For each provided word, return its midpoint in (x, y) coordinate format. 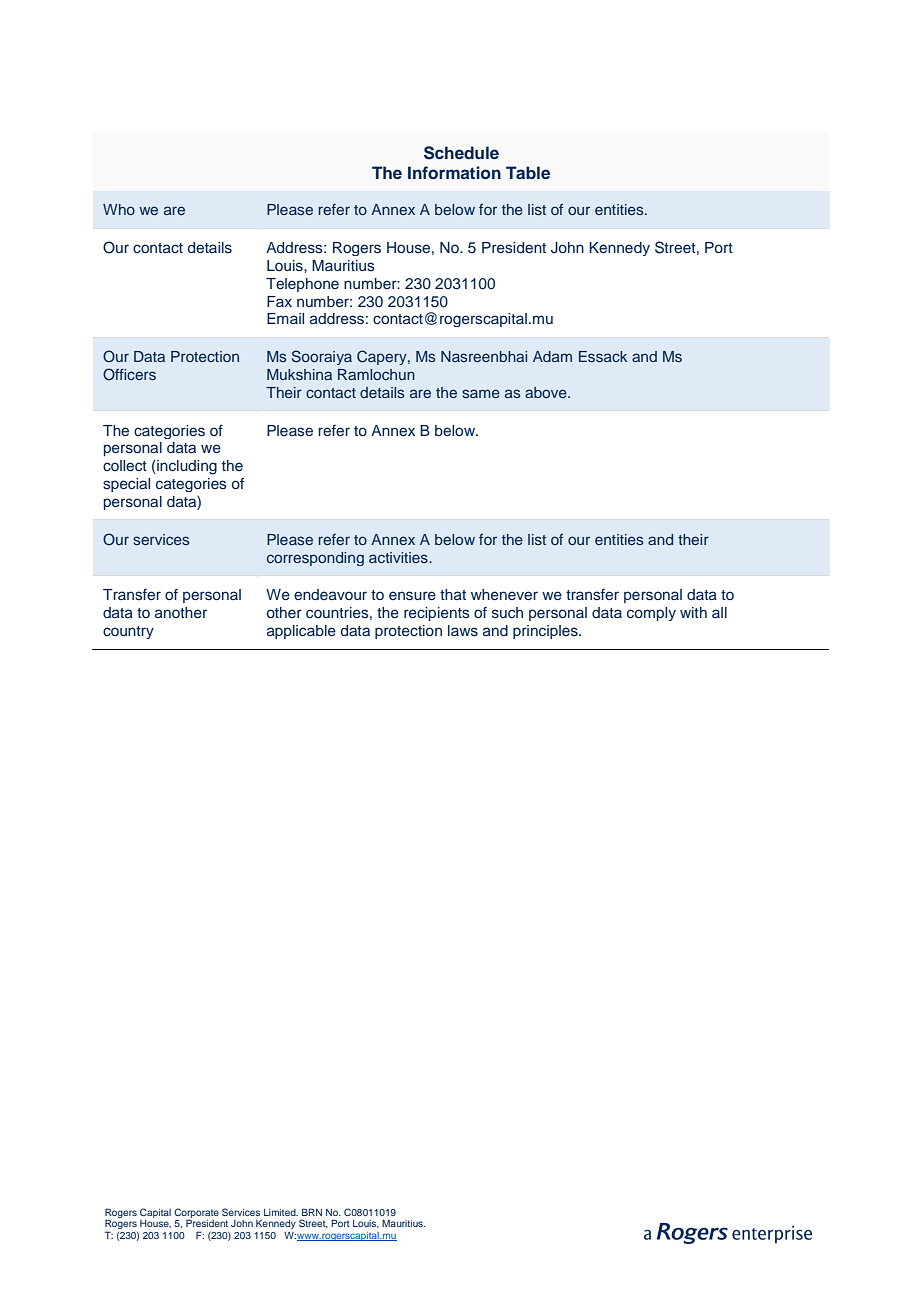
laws (463, 631)
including (186, 467)
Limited (281, 1212)
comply (651, 614)
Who (119, 209)
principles (546, 632)
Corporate (196, 1214)
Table (528, 172)
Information (454, 172)
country (128, 632)
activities (399, 557)
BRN (312, 1212)
